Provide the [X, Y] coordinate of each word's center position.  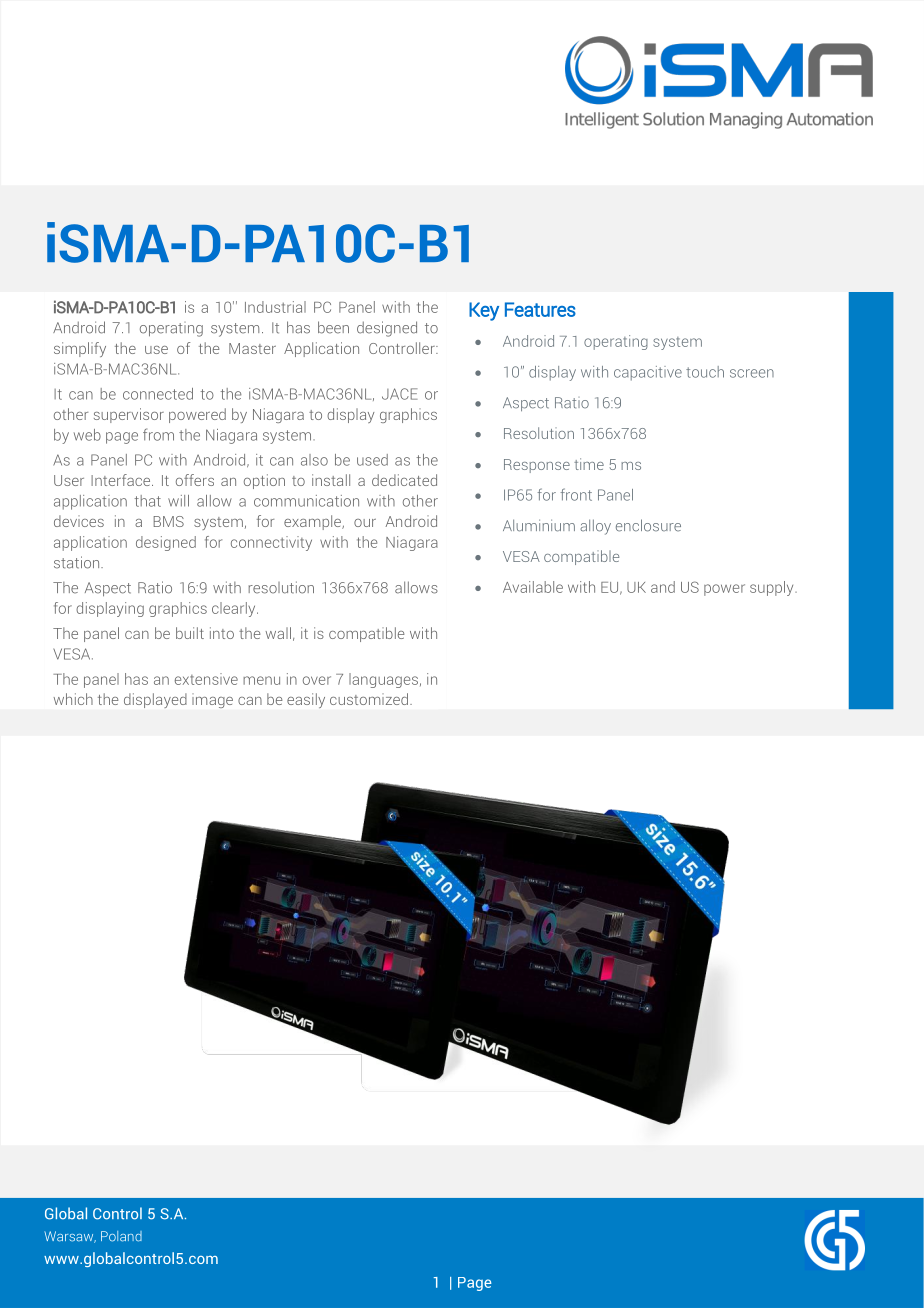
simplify [80, 349]
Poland [121, 1236]
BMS [169, 521]
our [365, 523]
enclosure [648, 525]
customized [369, 699]
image [212, 702]
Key [484, 311]
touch [705, 372]
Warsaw [70, 1237]
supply [773, 588]
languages [383, 680]
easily [306, 700]
